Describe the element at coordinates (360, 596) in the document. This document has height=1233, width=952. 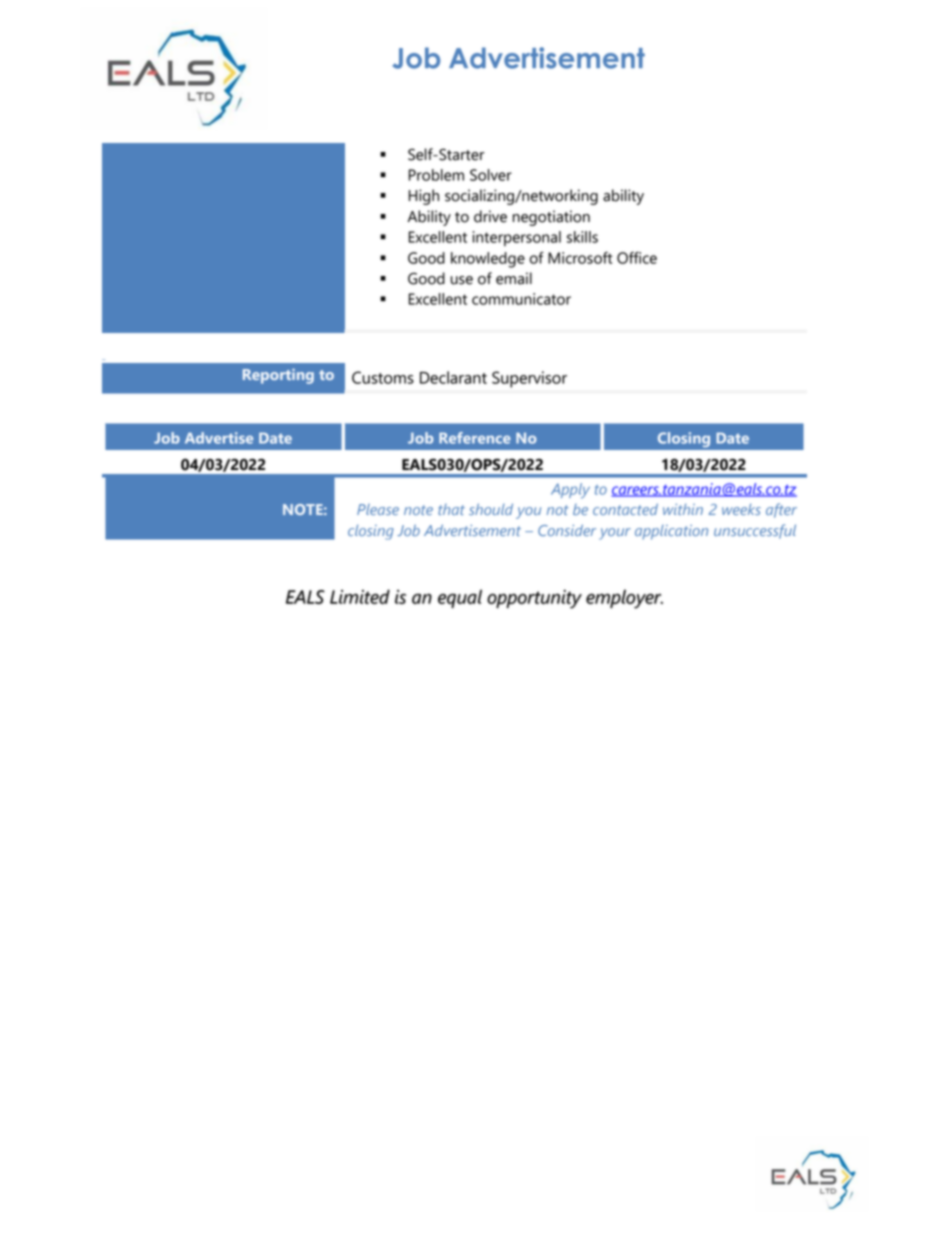
I see `Limited` at that location.
